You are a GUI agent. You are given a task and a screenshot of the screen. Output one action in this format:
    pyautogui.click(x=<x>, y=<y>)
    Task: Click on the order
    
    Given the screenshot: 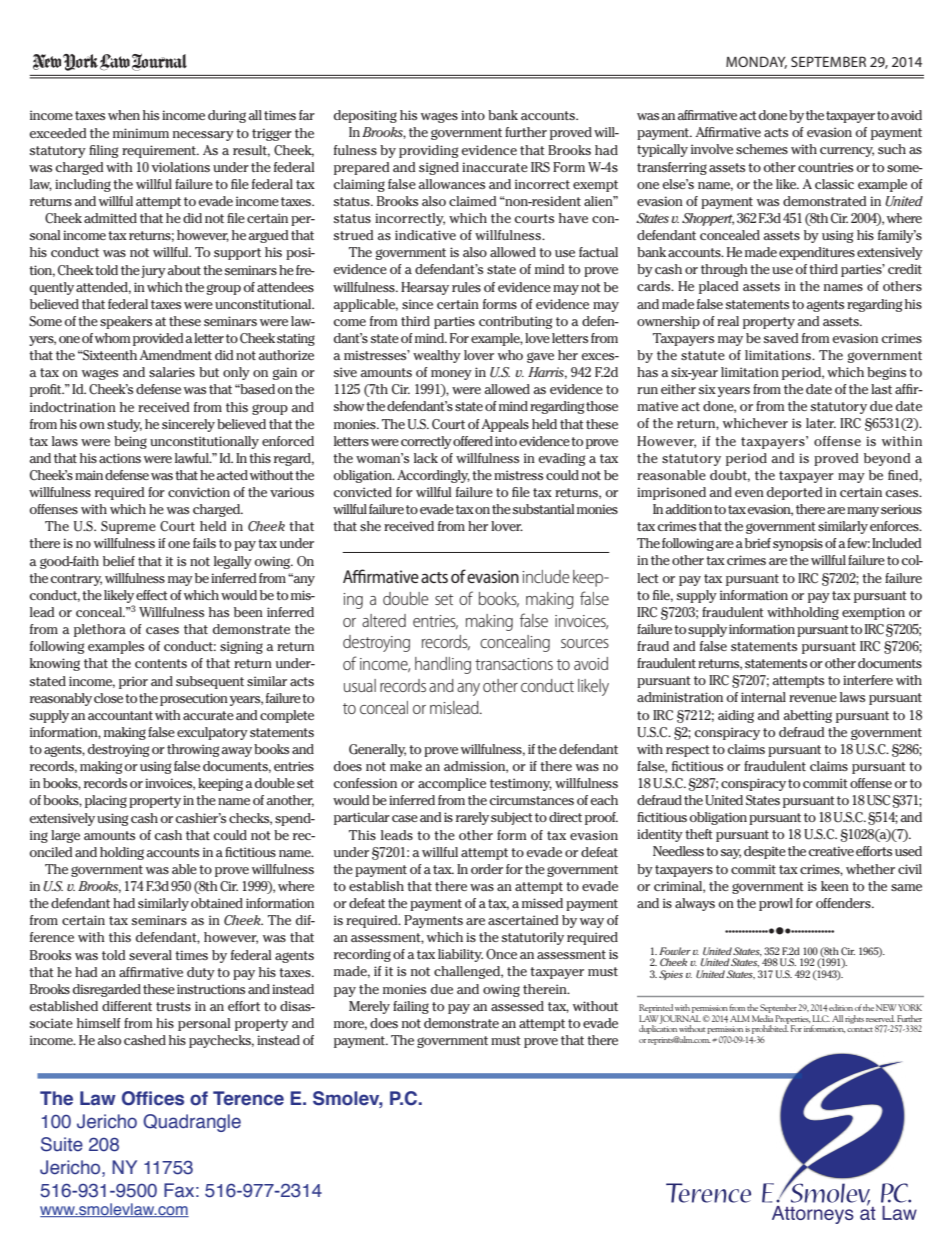 What is the action you would take?
    pyautogui.click(x=487, y=869)
